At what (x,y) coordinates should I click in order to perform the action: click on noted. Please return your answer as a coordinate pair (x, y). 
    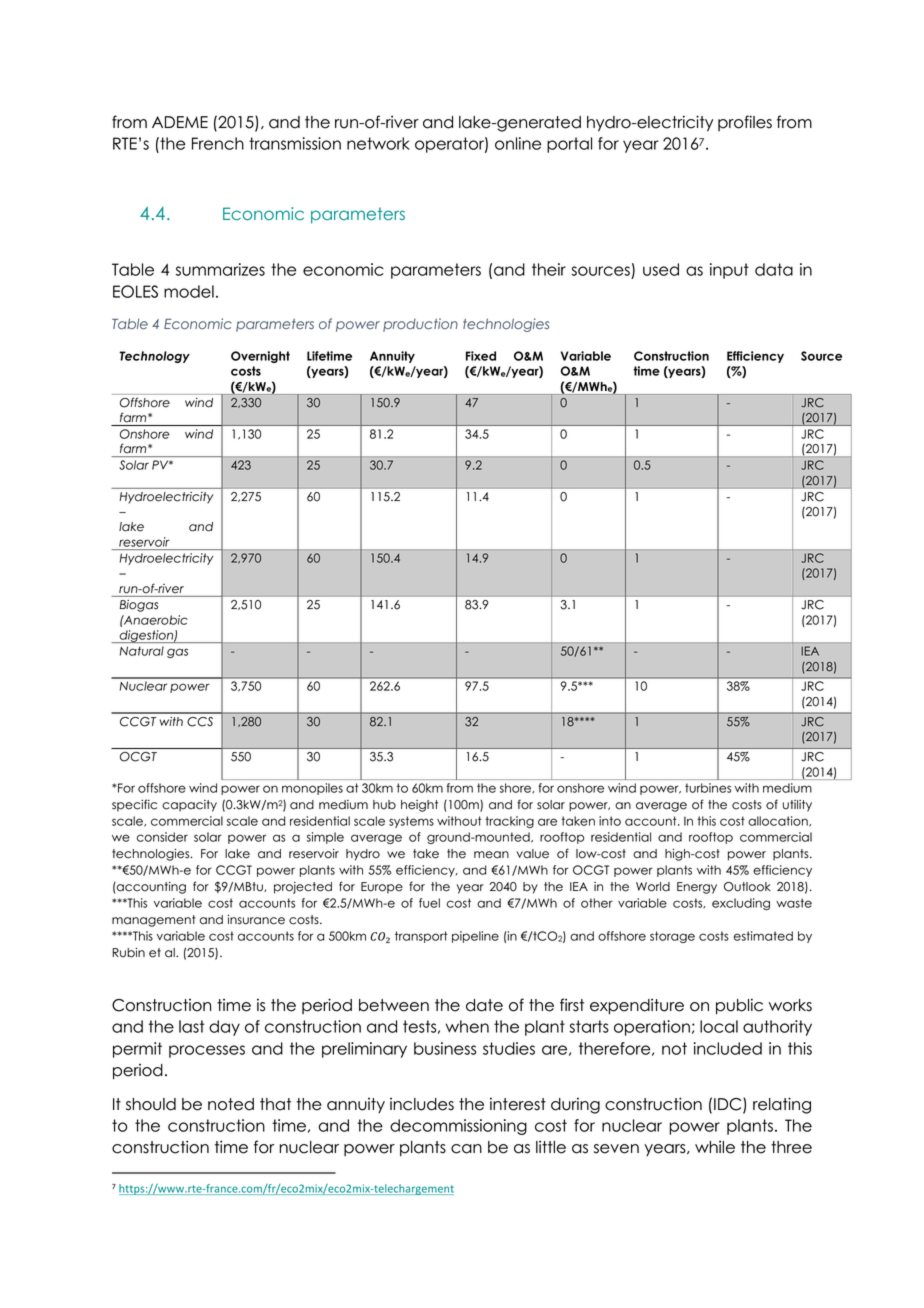
    Looking at the image, I should click on (231, 1104).
